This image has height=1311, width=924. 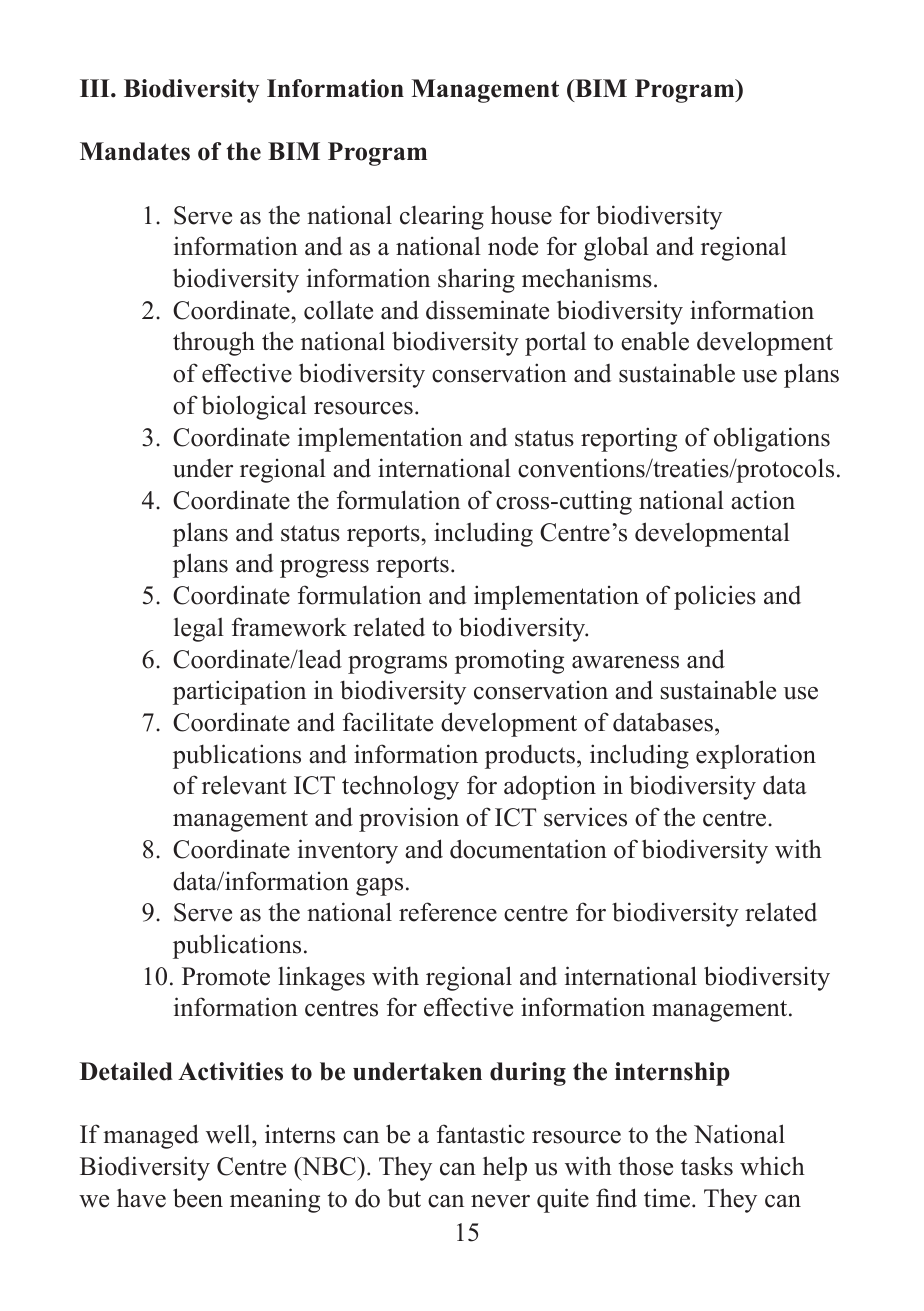 I want to click on legal, so click(x=199, y=629).
